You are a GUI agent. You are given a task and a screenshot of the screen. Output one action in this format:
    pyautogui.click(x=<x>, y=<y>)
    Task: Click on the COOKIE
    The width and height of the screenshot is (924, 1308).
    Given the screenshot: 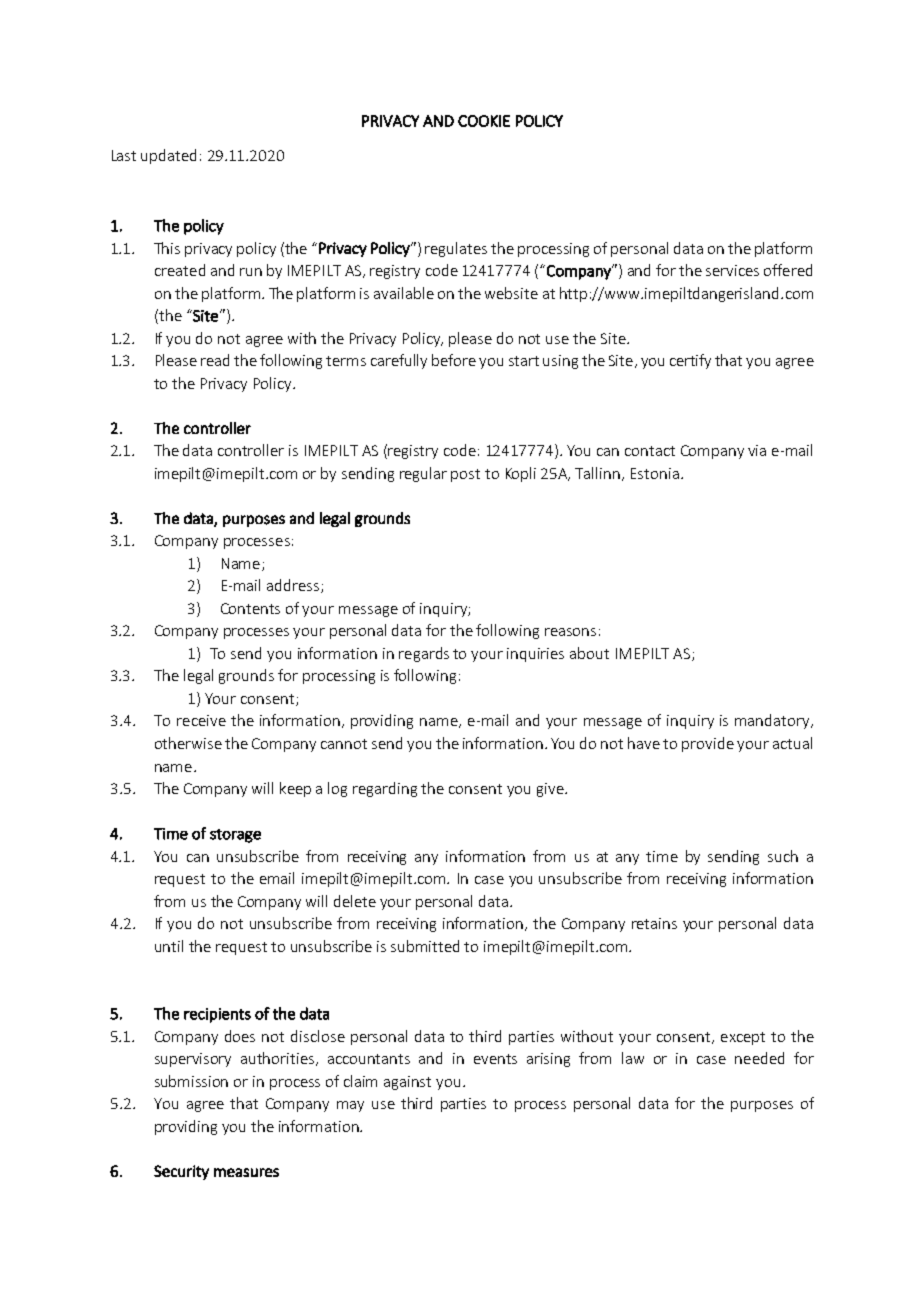 What is the action you would take?
    pyautogui.click(x=484, y=121)
